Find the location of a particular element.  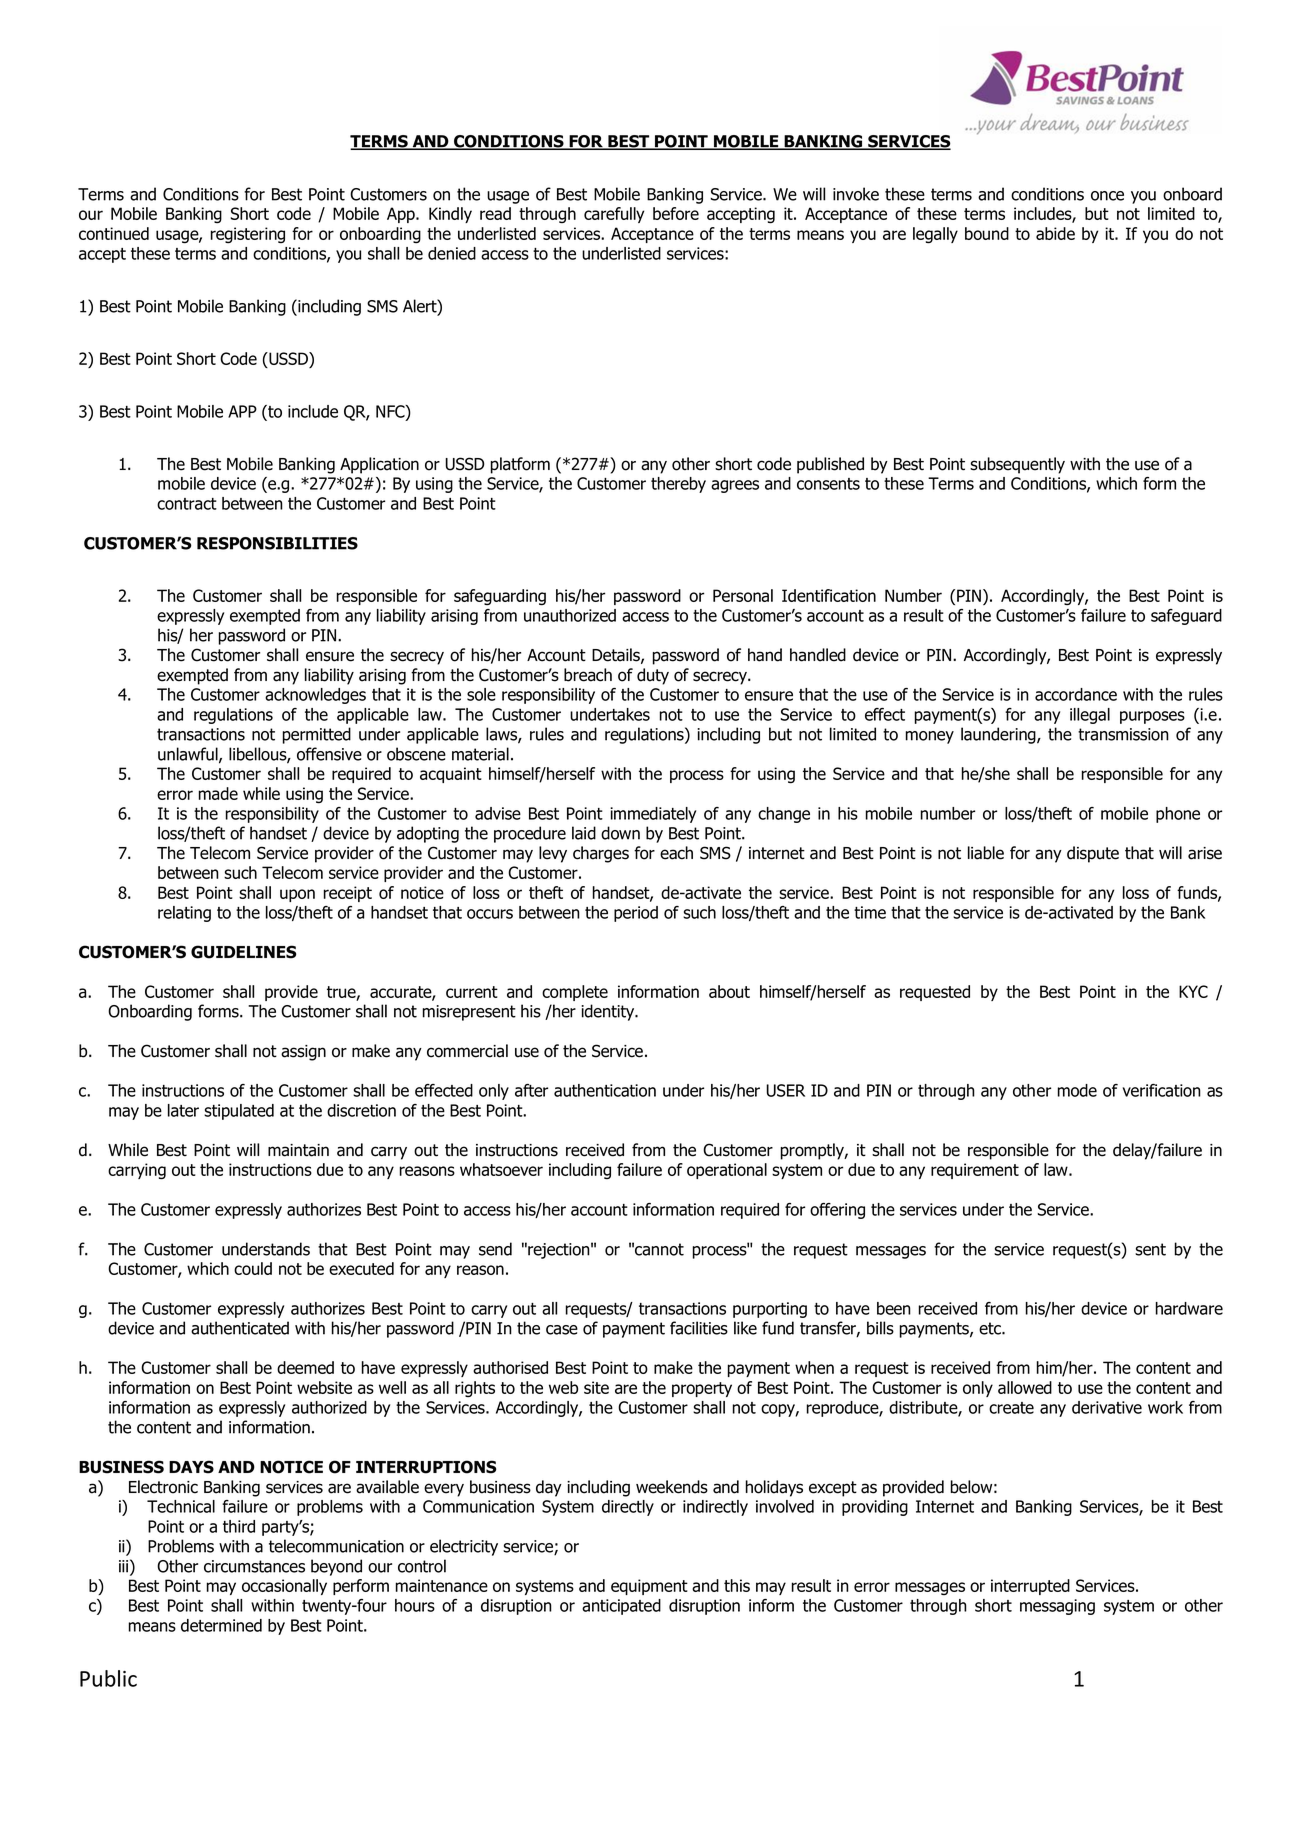

before is located at coordinates (676, 213).
